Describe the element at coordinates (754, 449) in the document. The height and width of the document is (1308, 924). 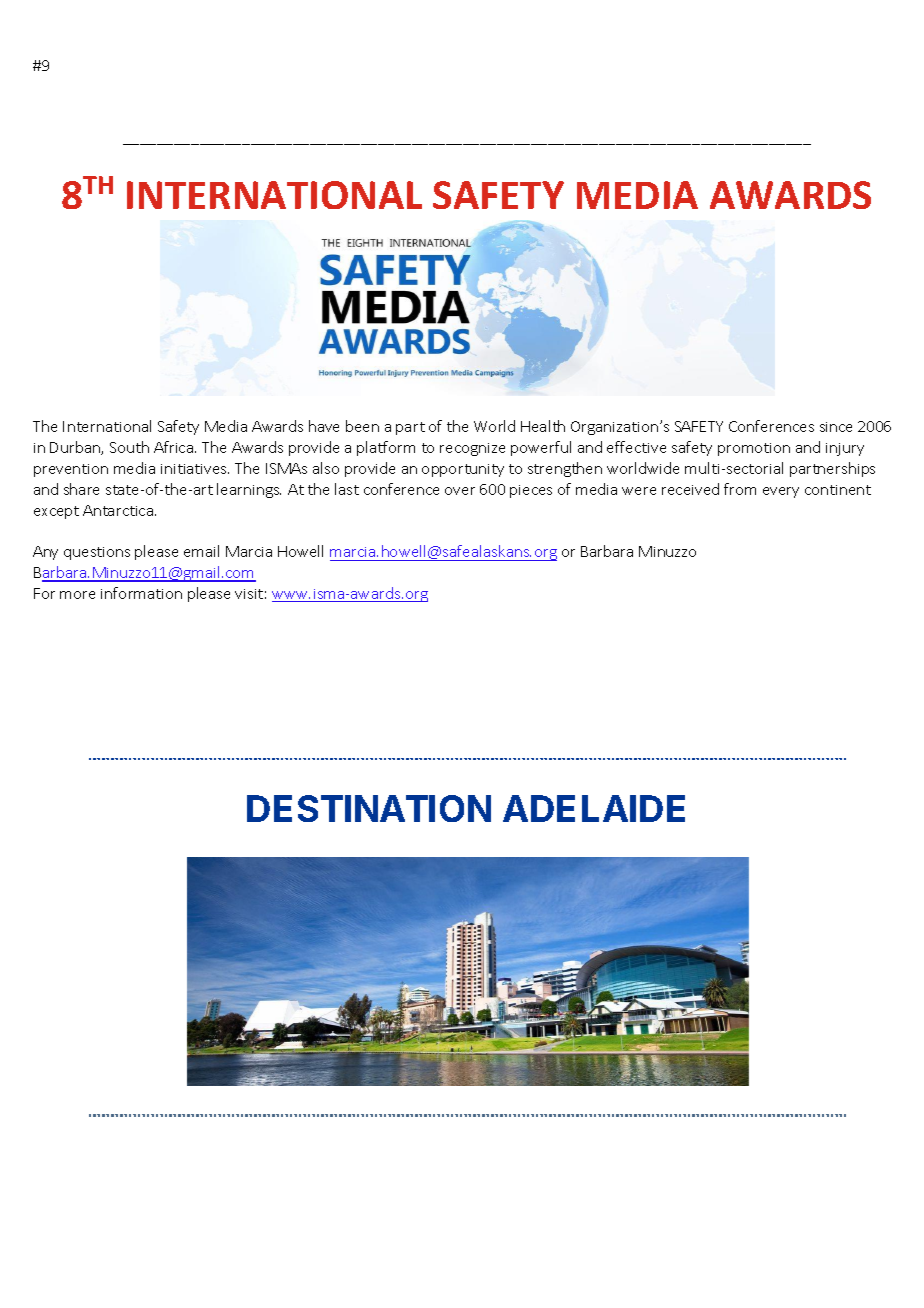
I see `promotion` at that location.
